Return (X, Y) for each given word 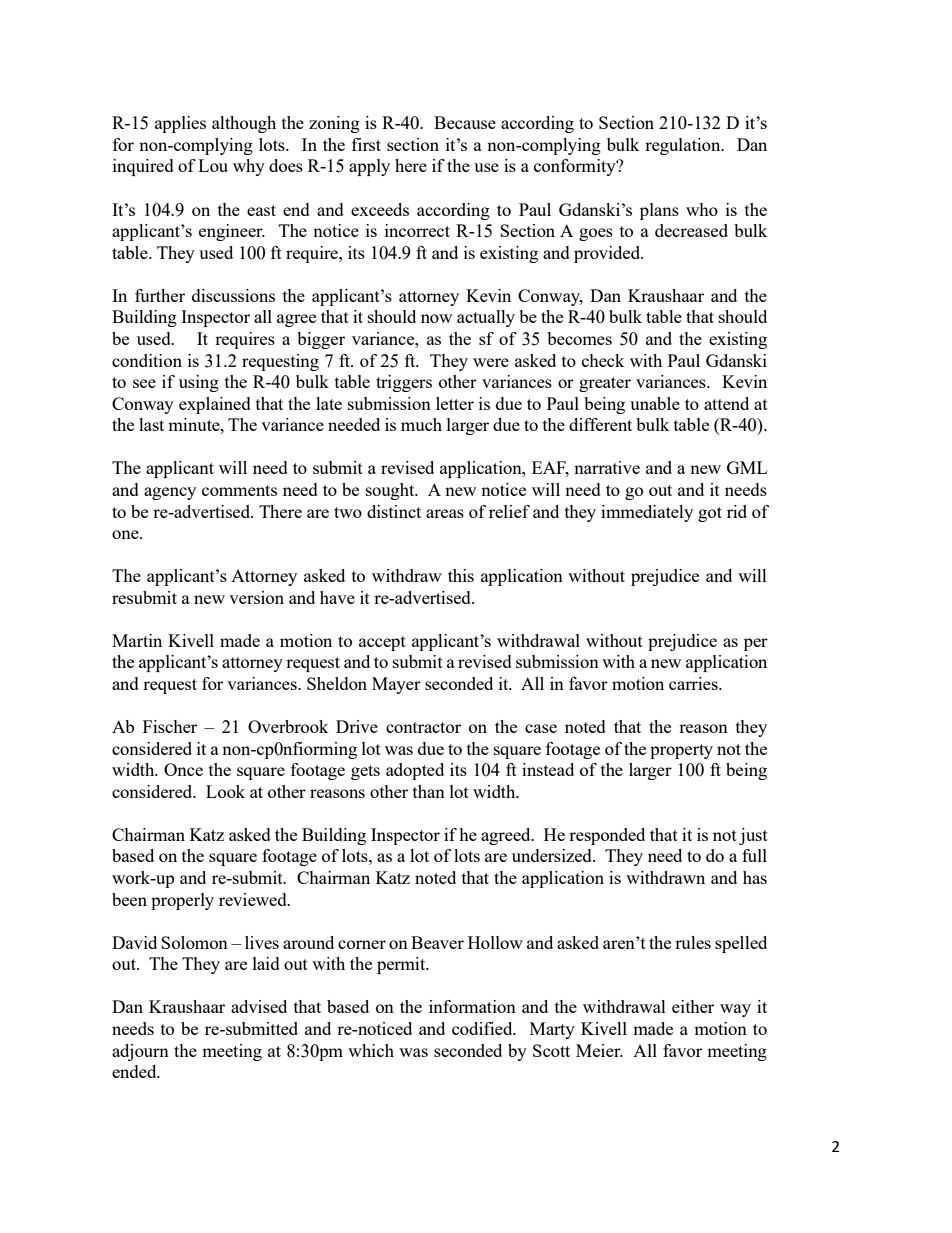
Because (465, 122)
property (681, 751)
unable (655, 403)
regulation (684, 146)
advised (259, 1006)
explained (215, 405)
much (421, 424)
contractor (423, 727)
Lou (213, 165)
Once (183, 769)
